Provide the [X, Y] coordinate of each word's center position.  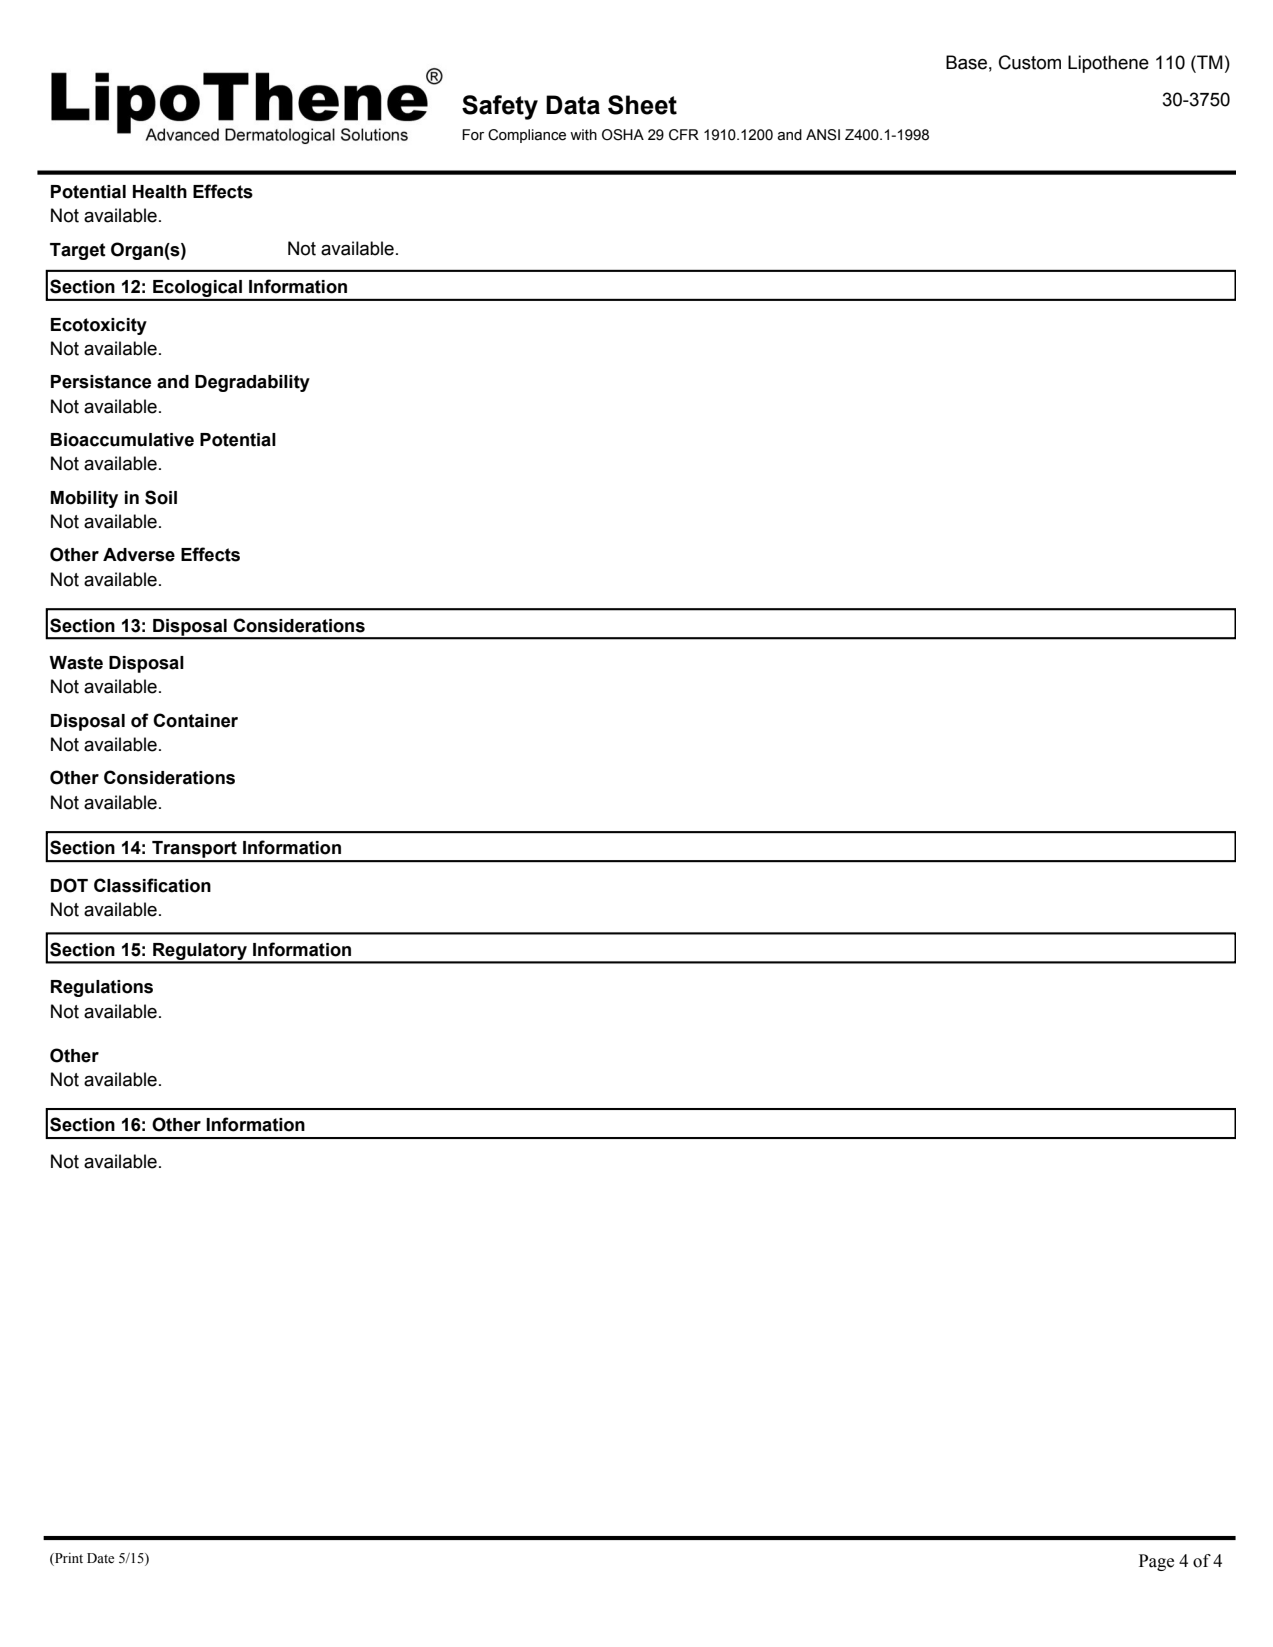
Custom [1030, 62]
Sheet [642, 105]
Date [100, 1558]
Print [68, 1559]
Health [160, 192]
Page [1156, 1562]
